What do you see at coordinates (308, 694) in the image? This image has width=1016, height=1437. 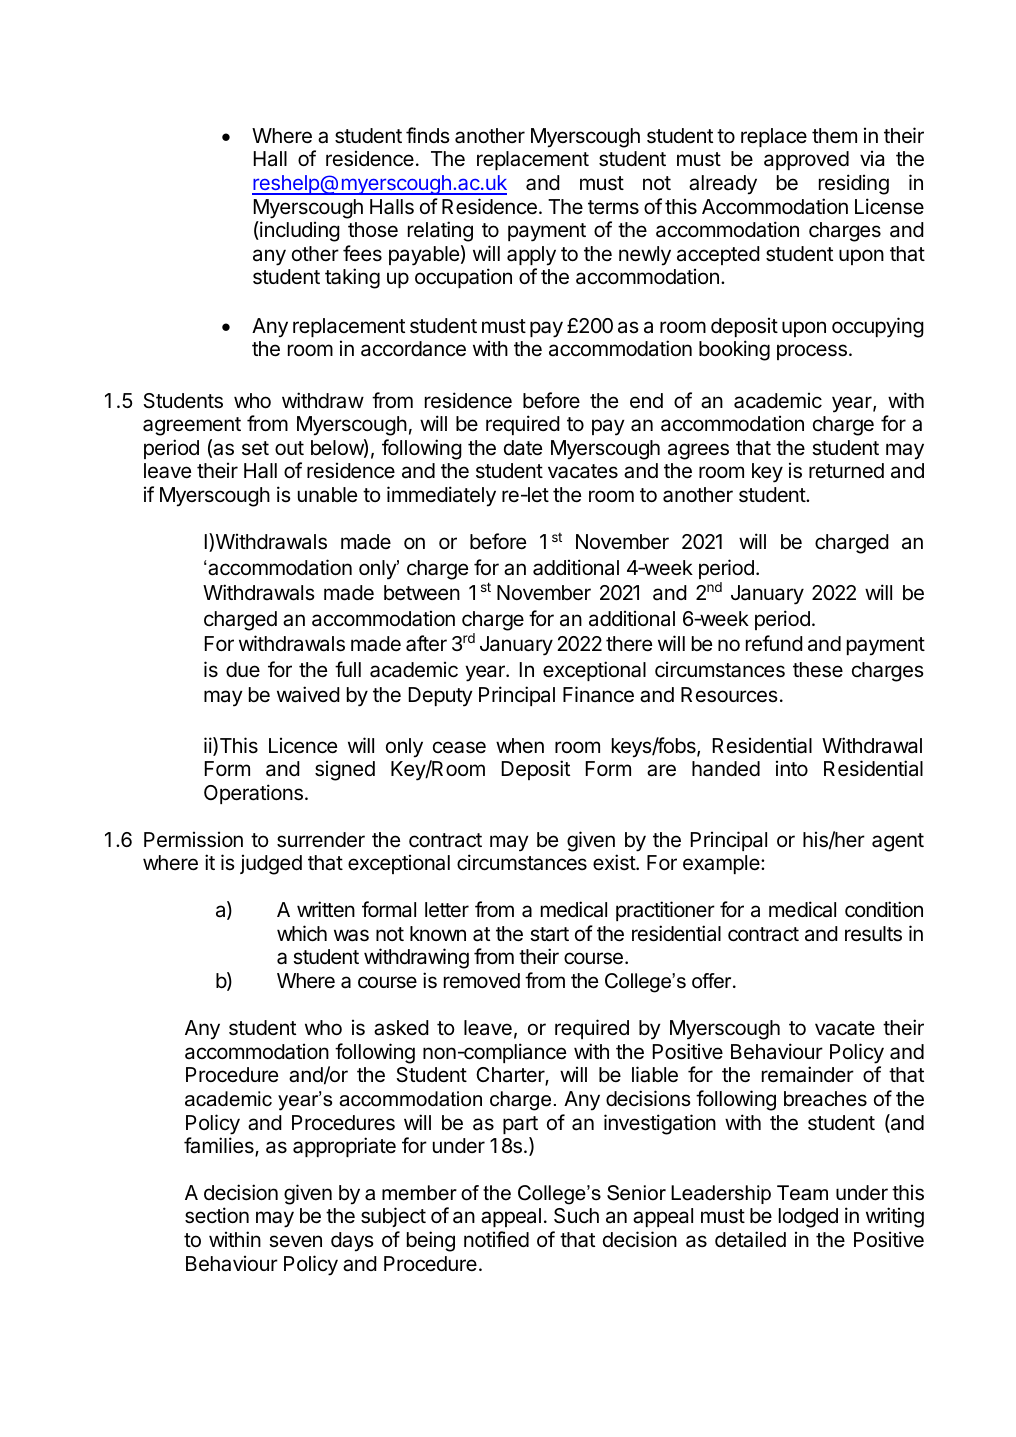 I see `waived` at bounding box center [308, 694].
